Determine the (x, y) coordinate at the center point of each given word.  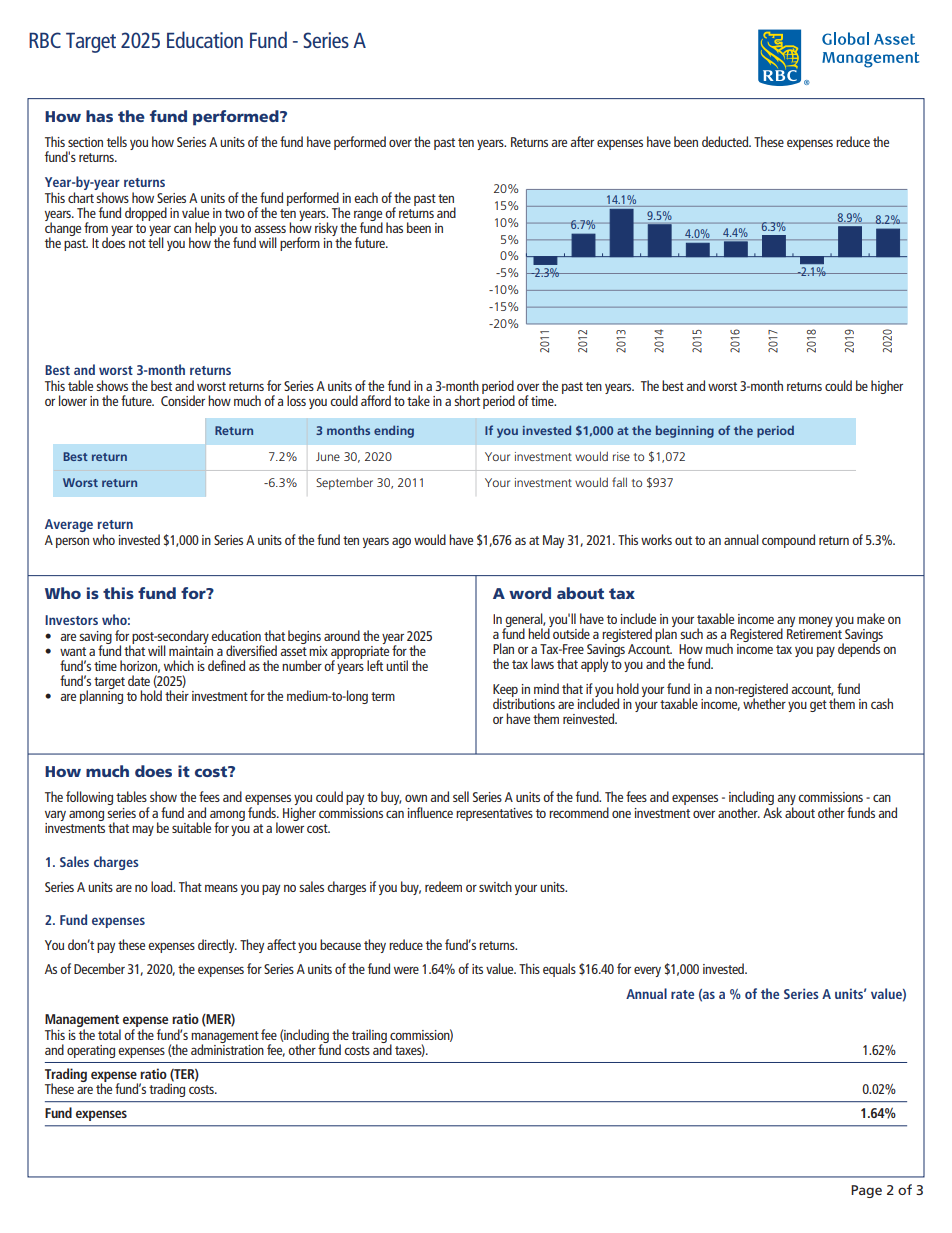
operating (91, 1051)
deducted (726, 141)
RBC (45, 40)
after (582, 141)
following (89, 798)
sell (461, 796)
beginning (685, 431)
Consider (183, 400)
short (467, 400)
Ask (772, 811)
